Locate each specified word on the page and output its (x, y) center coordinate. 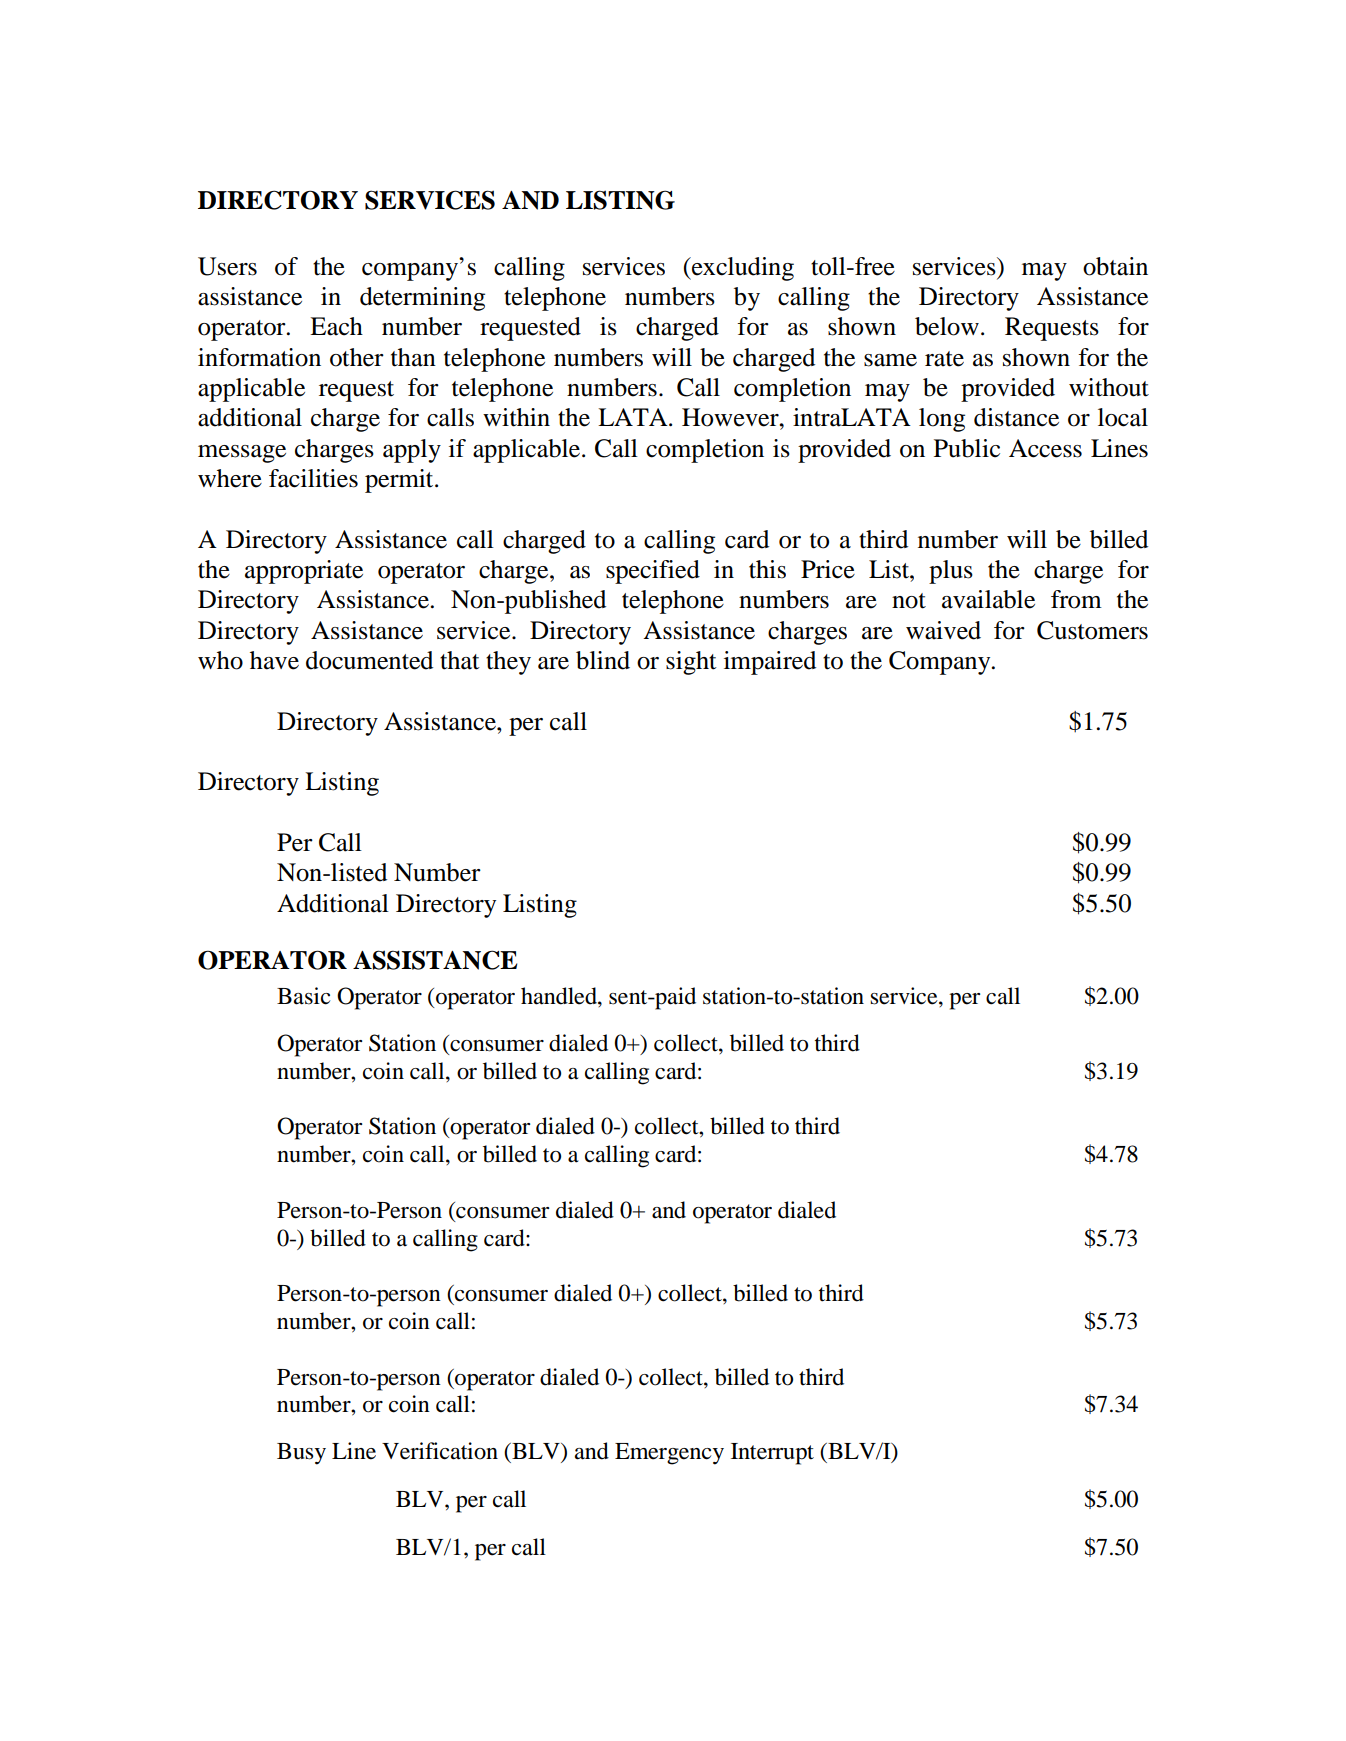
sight (691, 663)
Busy (301, 1454)
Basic (303, 996)
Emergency (669, 1454)
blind (603, 660)
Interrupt (772, 1454)
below (947, 326)
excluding (742, 269)
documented (369, 660)
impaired (770, 663)
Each (336, 326)
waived (943, 630)
